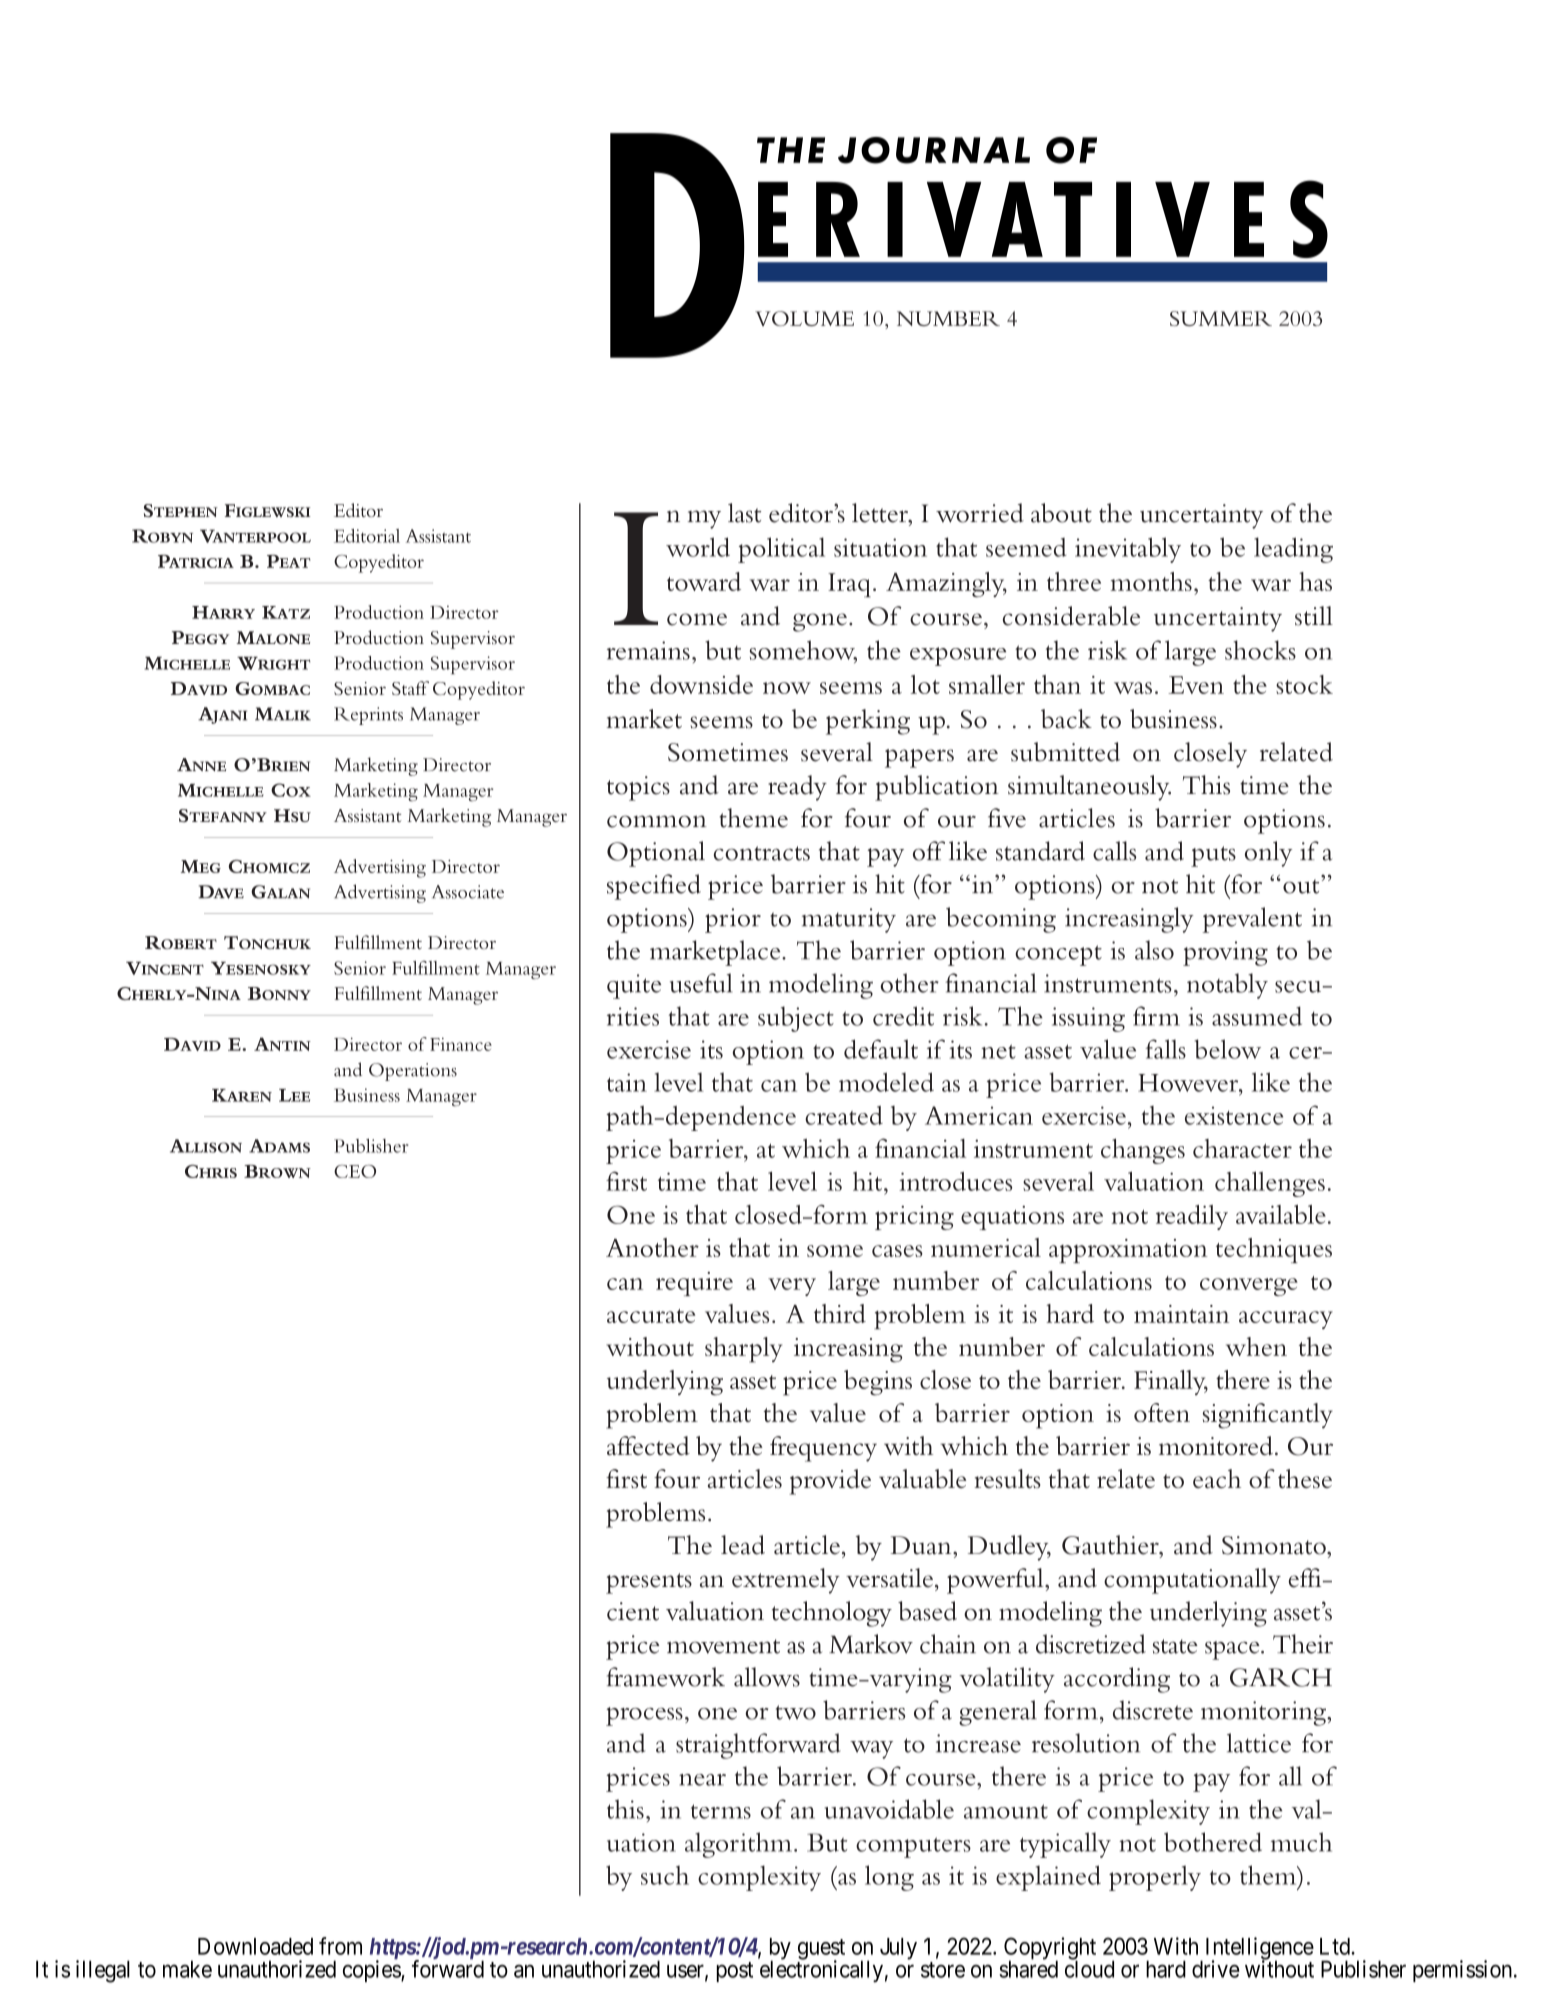  What do you see at coordinates (648, 1445) in the screenshot?
I see `affected` at bounding box center [648, 1445].
